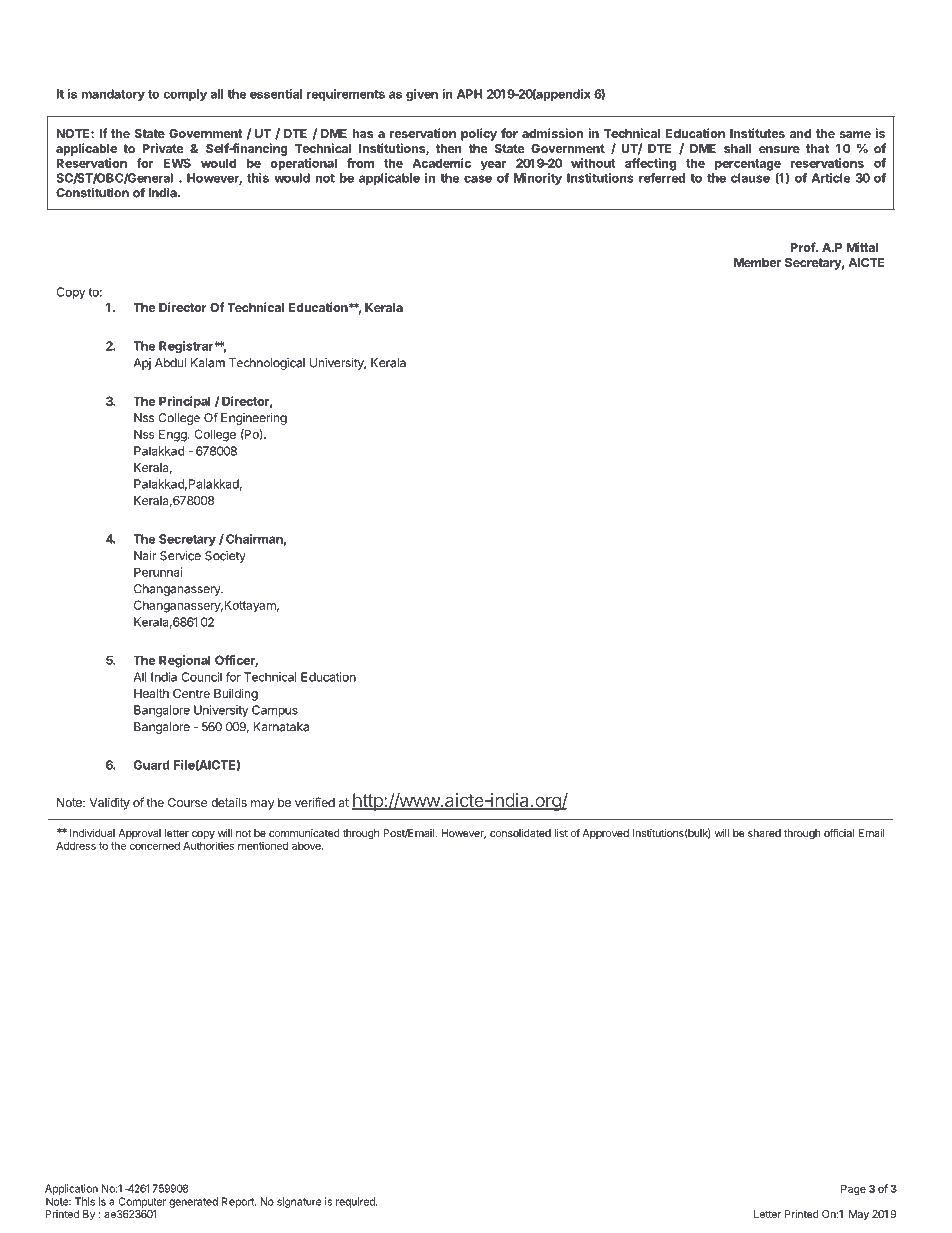  Describe the element at coordinates (275, 711) in the page. I see `Campus` at that location.
